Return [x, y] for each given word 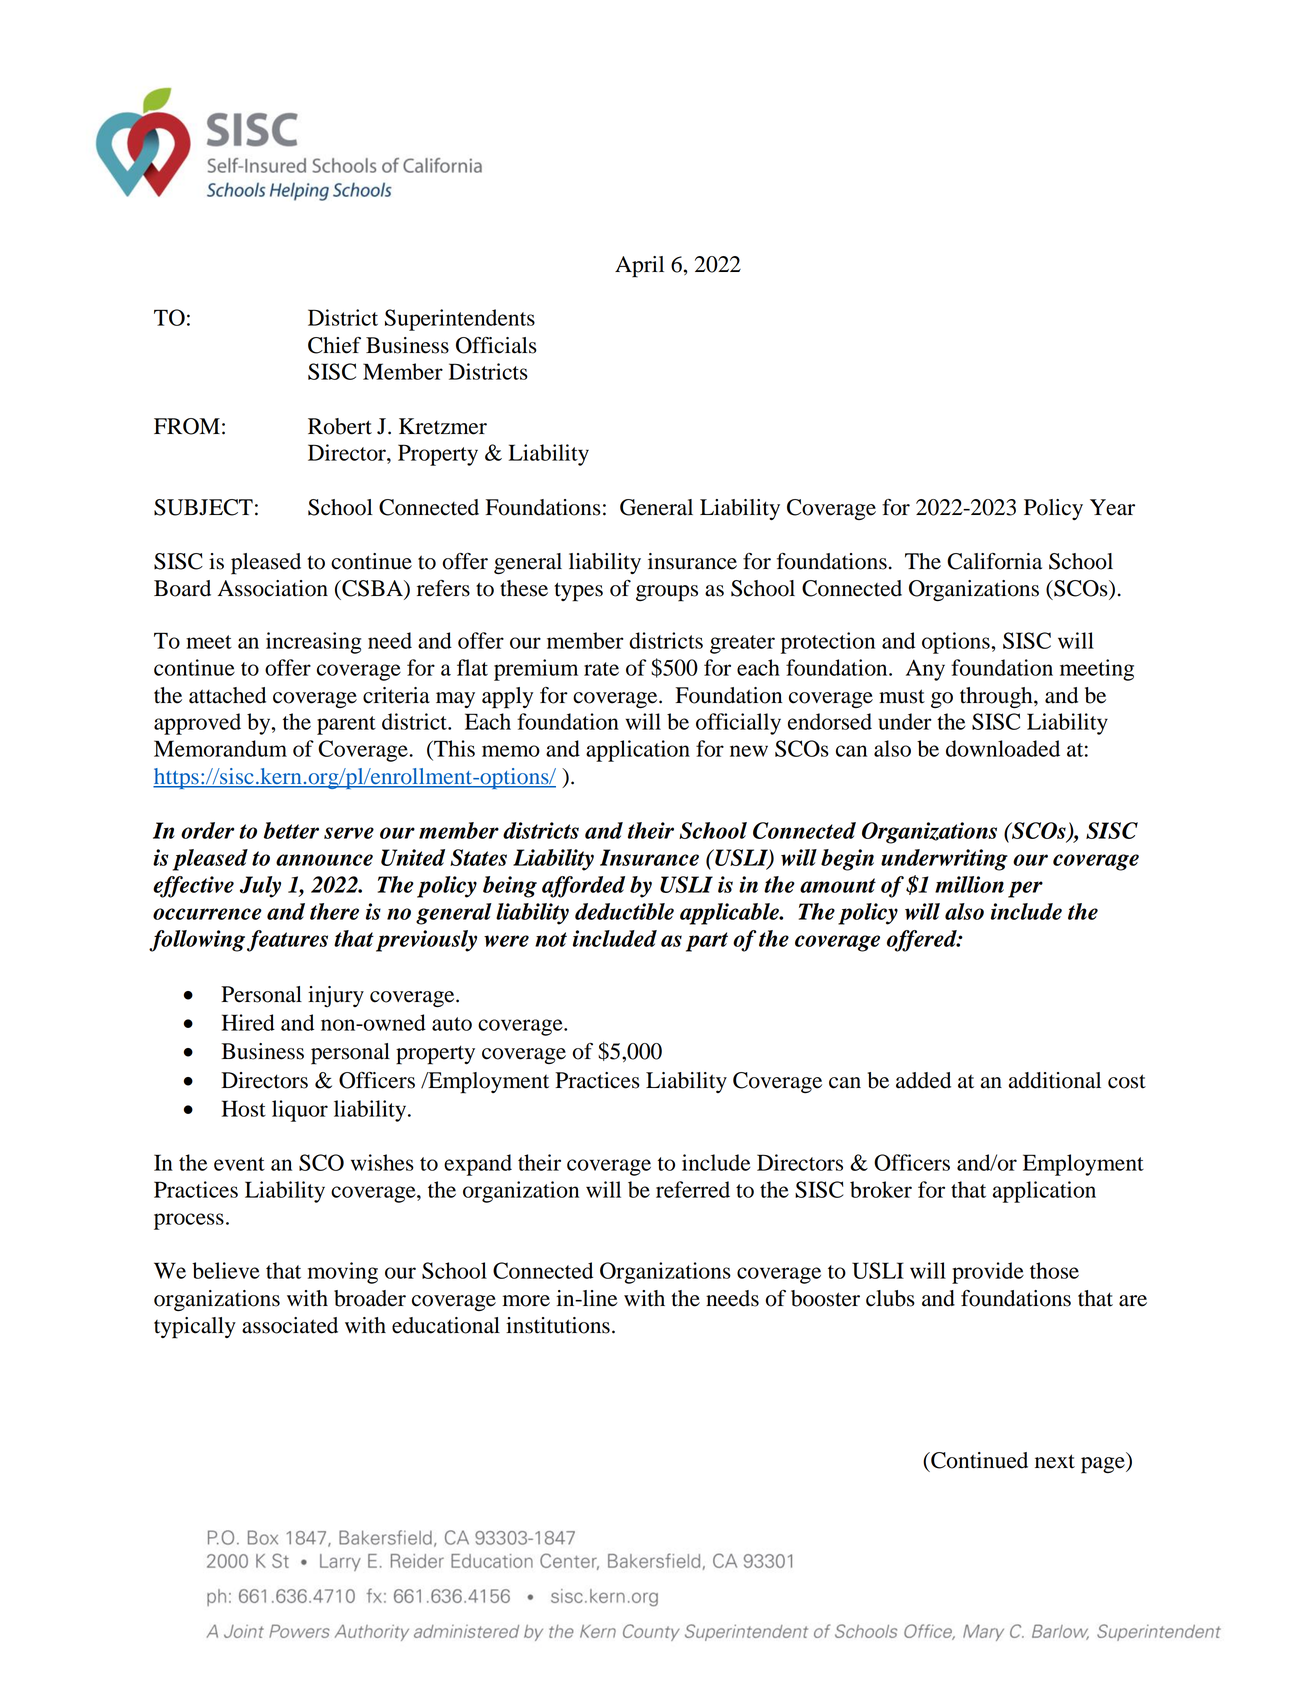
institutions [558, 1325]
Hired [248, 1022]
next [1055, 1461]
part [707, 942]
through [997, 697]
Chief [334, 345]
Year [1112, 507]
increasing [313, 643]
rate [601, 669]
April [639, 267]
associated [290, 1325]
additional [1055, 1080]
